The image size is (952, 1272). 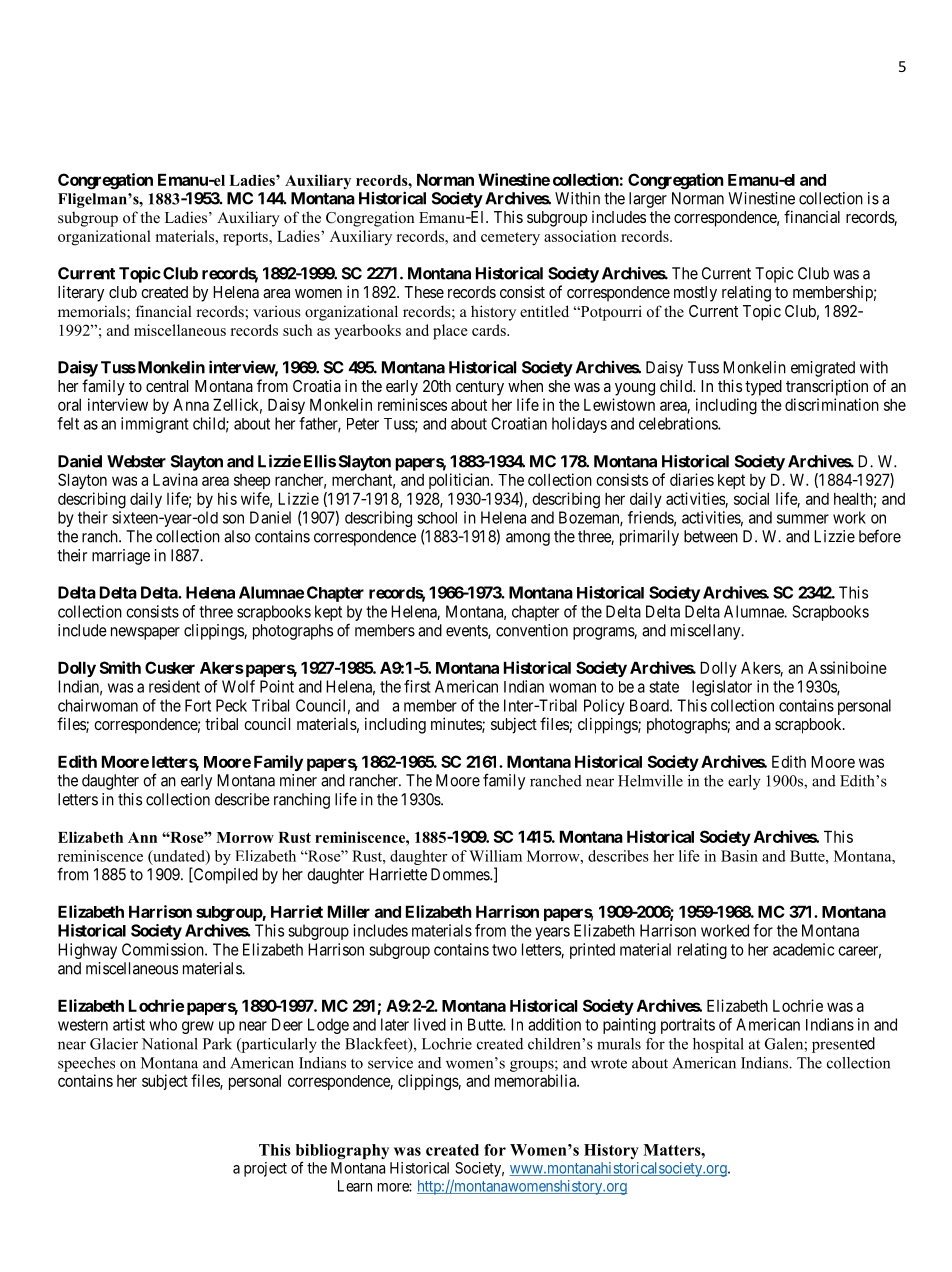 What do you see at coordinates (695, 294) in the screenshot?
I see `mostly` at bounding box center [695, 294].
